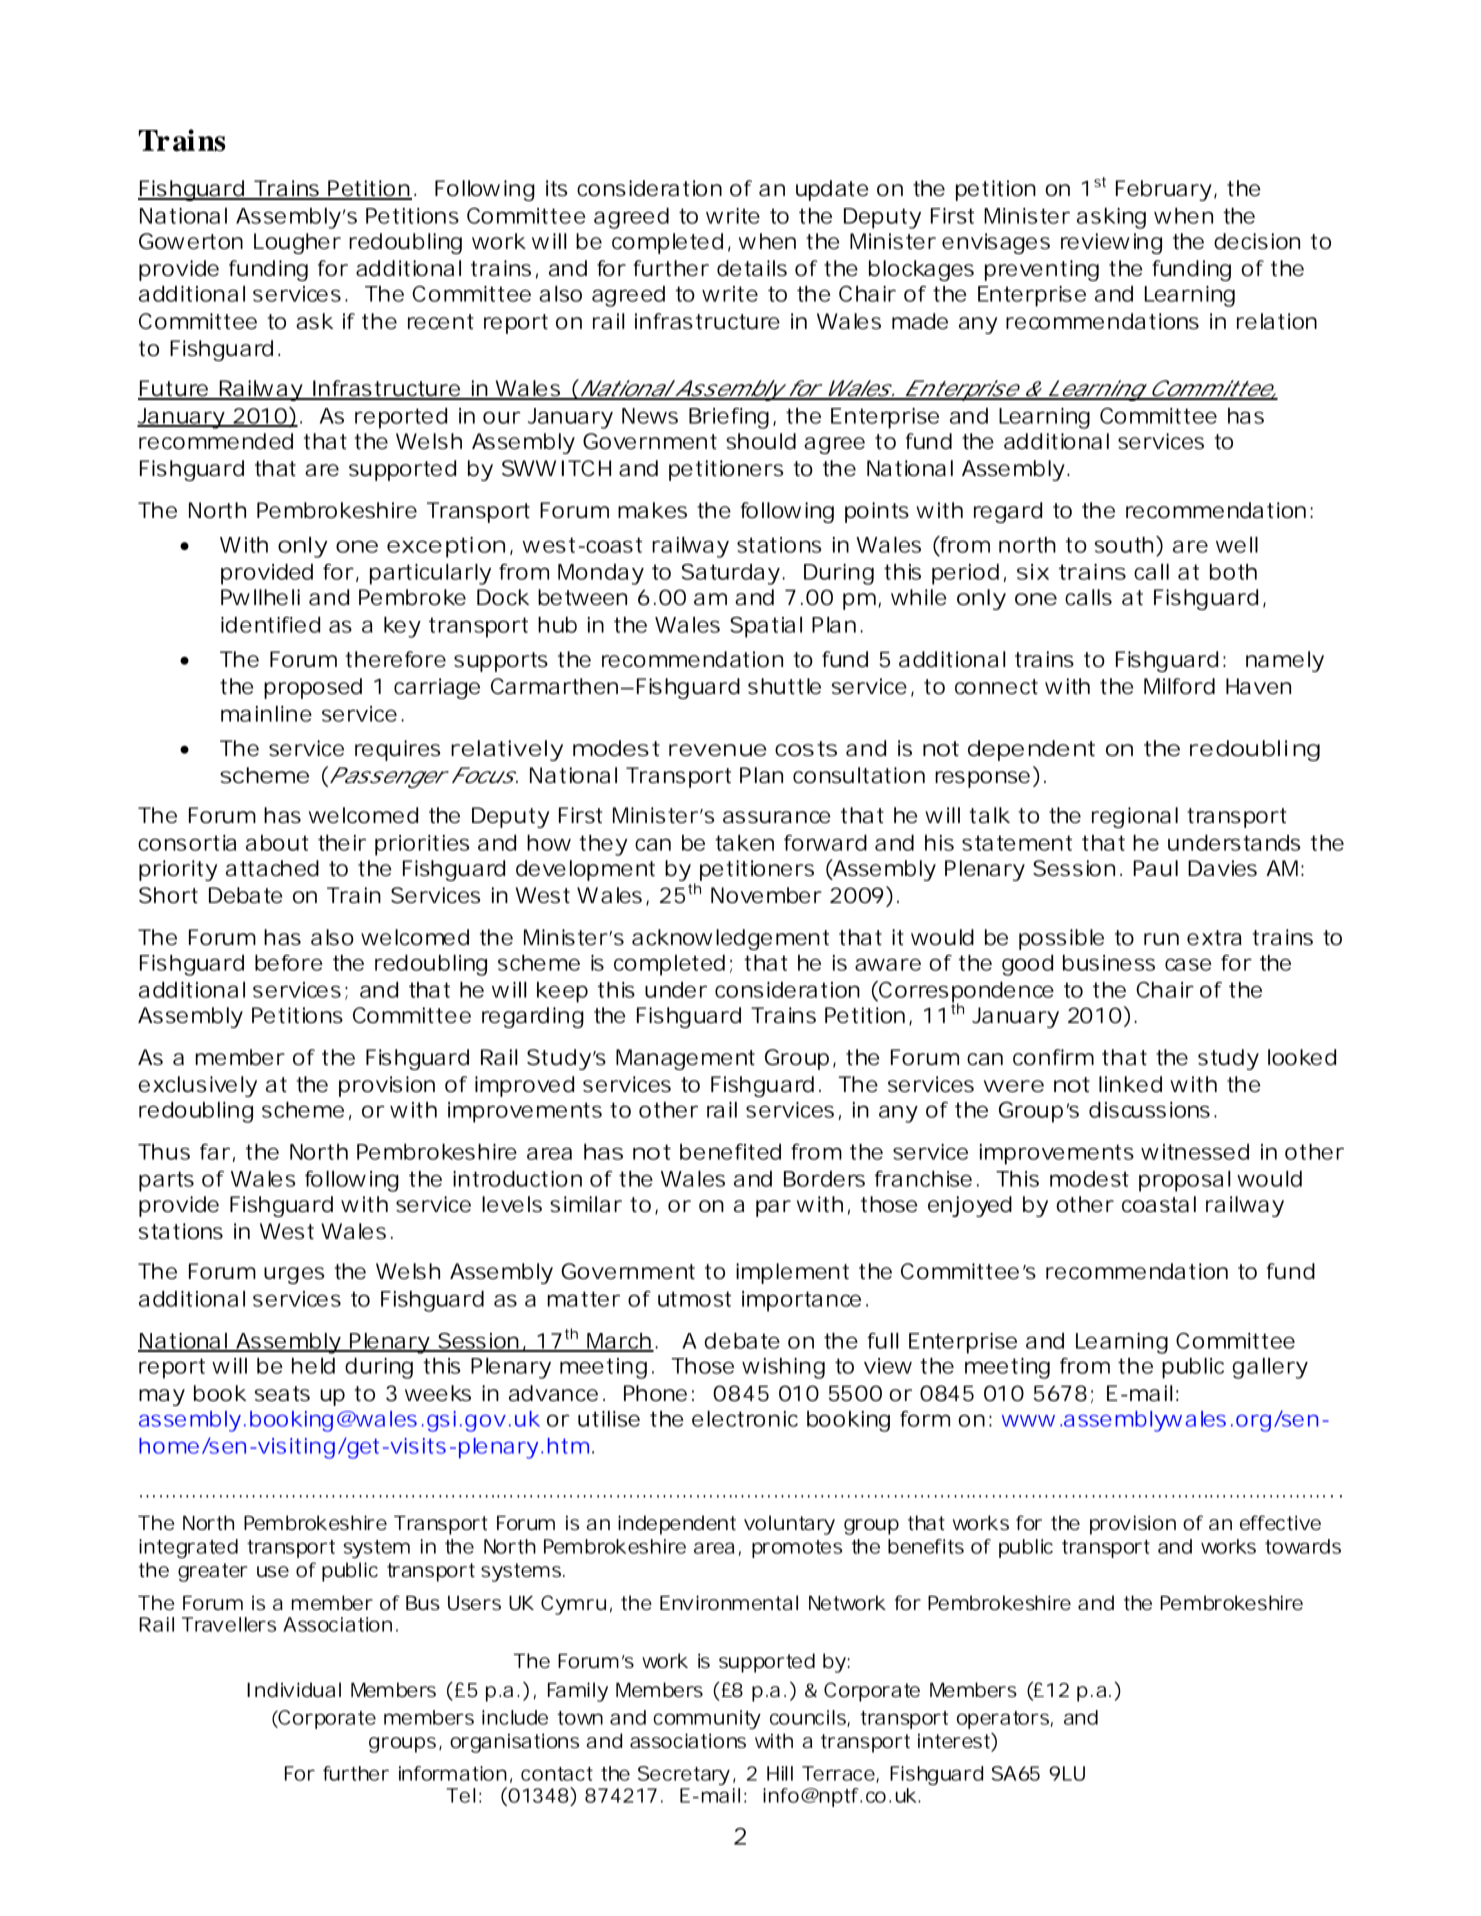 This screenshot has height=1916, width=1481. I want to click on mainline, so click(266, 714).
